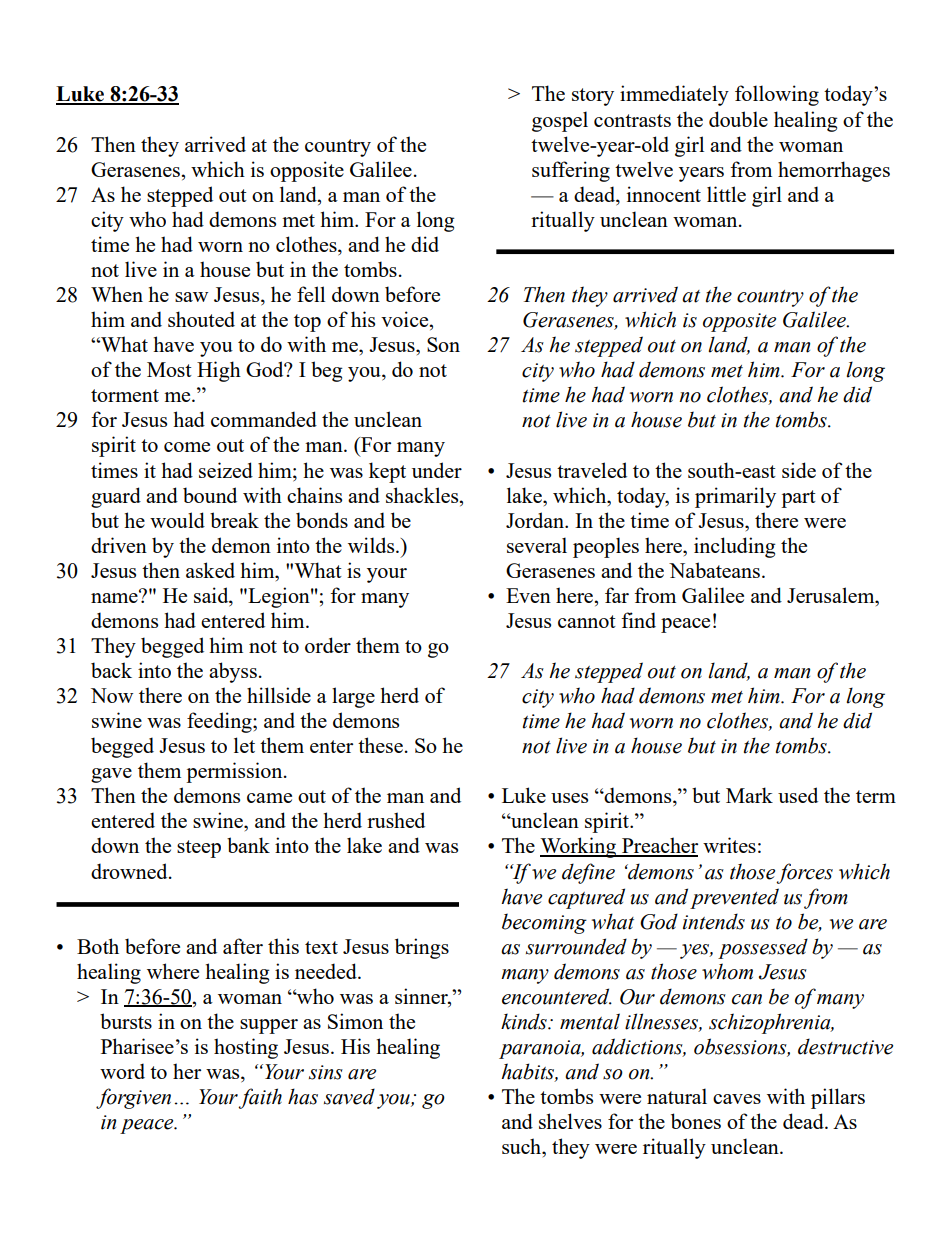  I want to click on double, so click(738, 119).
